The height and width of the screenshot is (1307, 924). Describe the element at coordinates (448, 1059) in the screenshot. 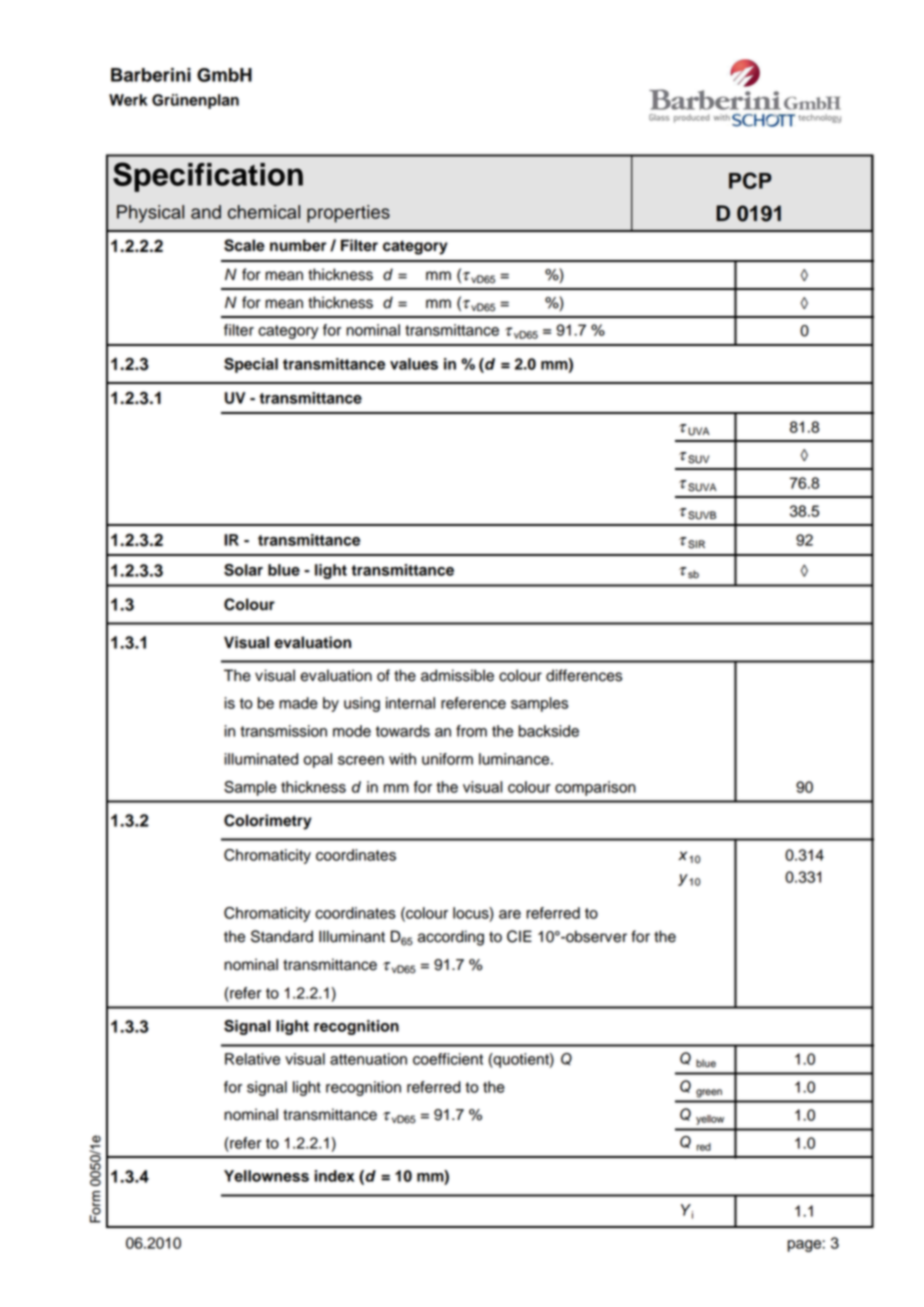

I see `coefficient` at that location.
